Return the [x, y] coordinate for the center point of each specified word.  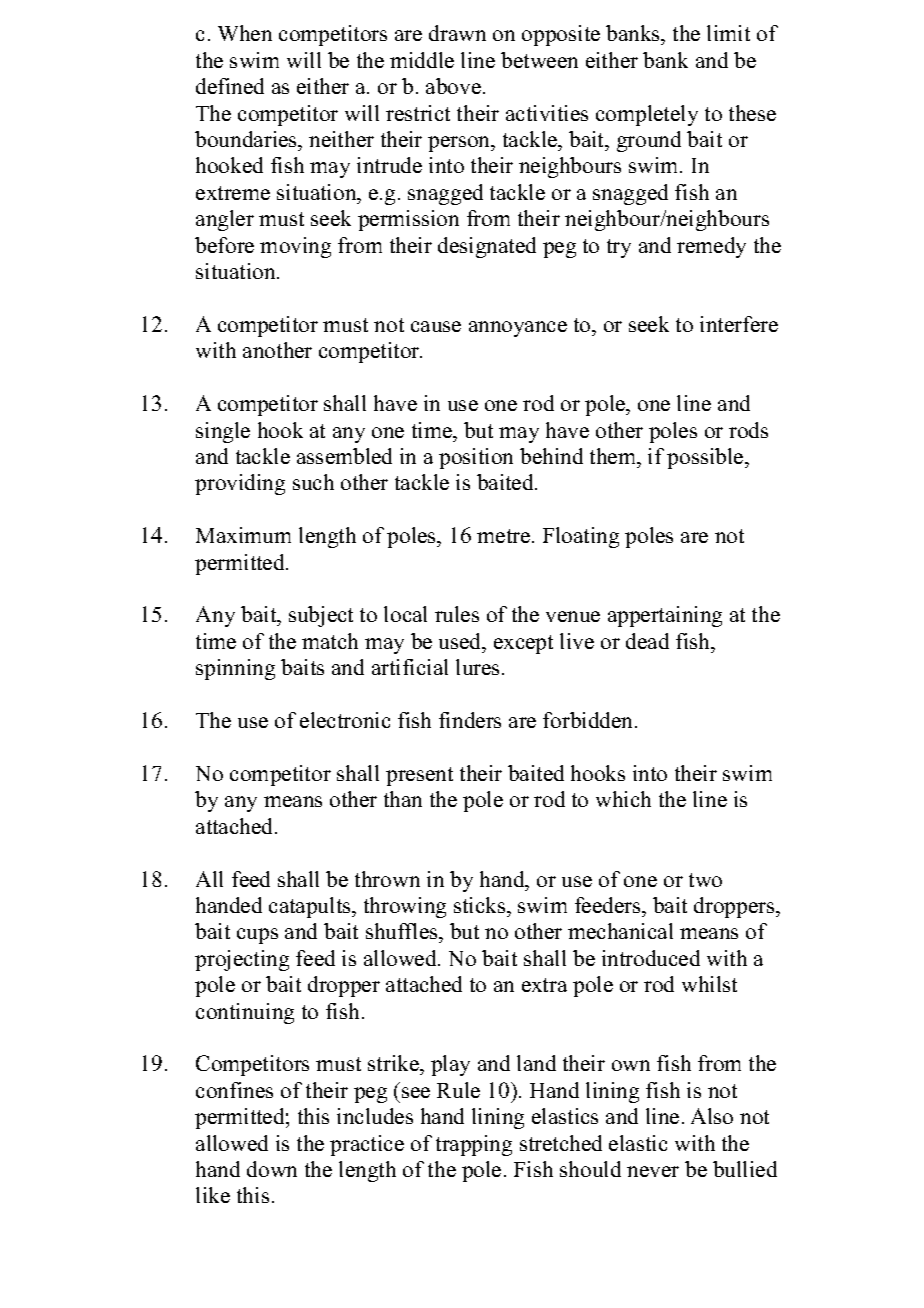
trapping [474, 1145]
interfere [739, 324]
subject [321, 616]
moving [295, 247]
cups [257, 936]
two [705, 880]
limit [728, 33]
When [245, 33]
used [461, 641]
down [272, 1169]
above [453, 86]
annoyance [518, 329]
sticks [481, 905]
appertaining [665, 616]
